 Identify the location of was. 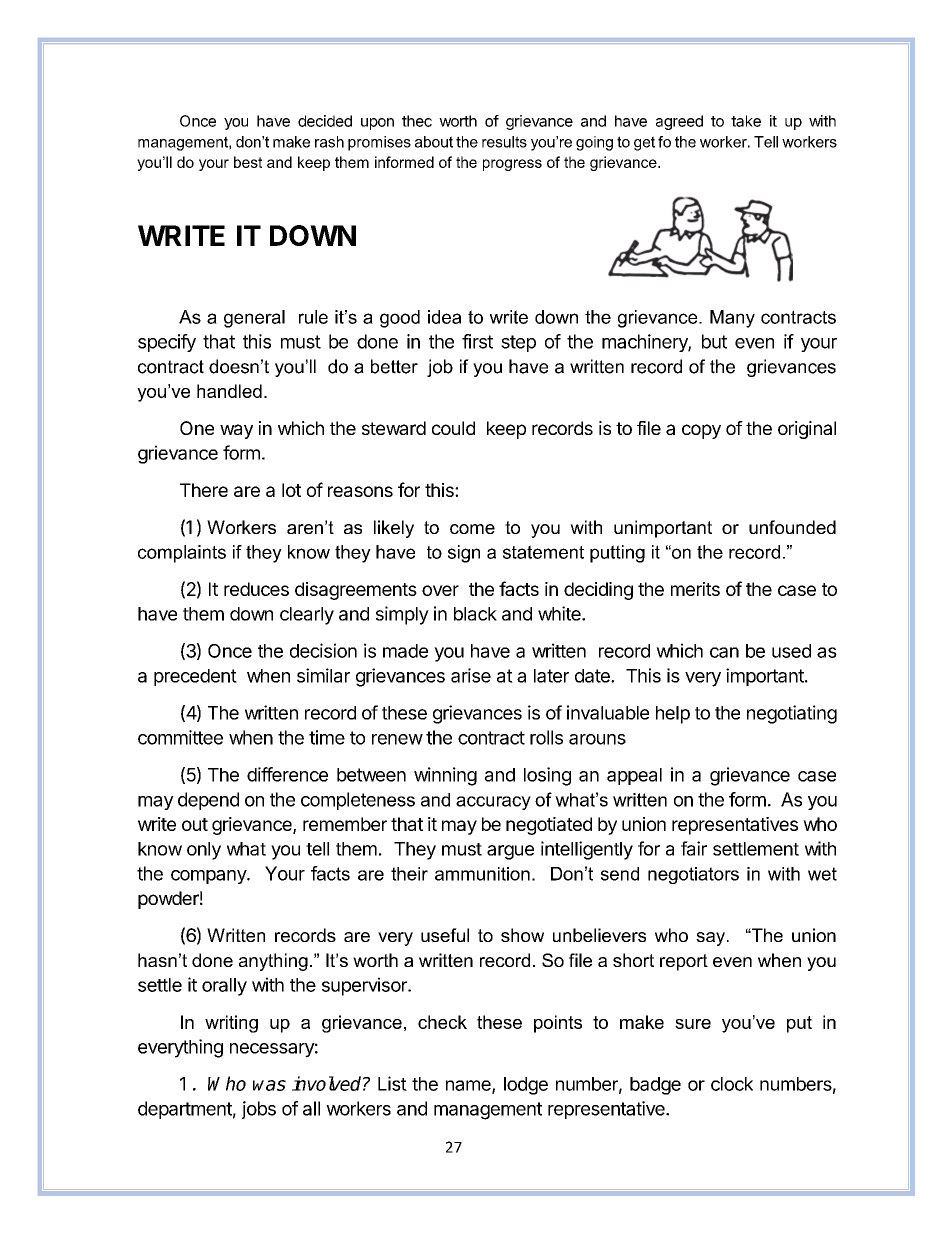
(269, 1085).
